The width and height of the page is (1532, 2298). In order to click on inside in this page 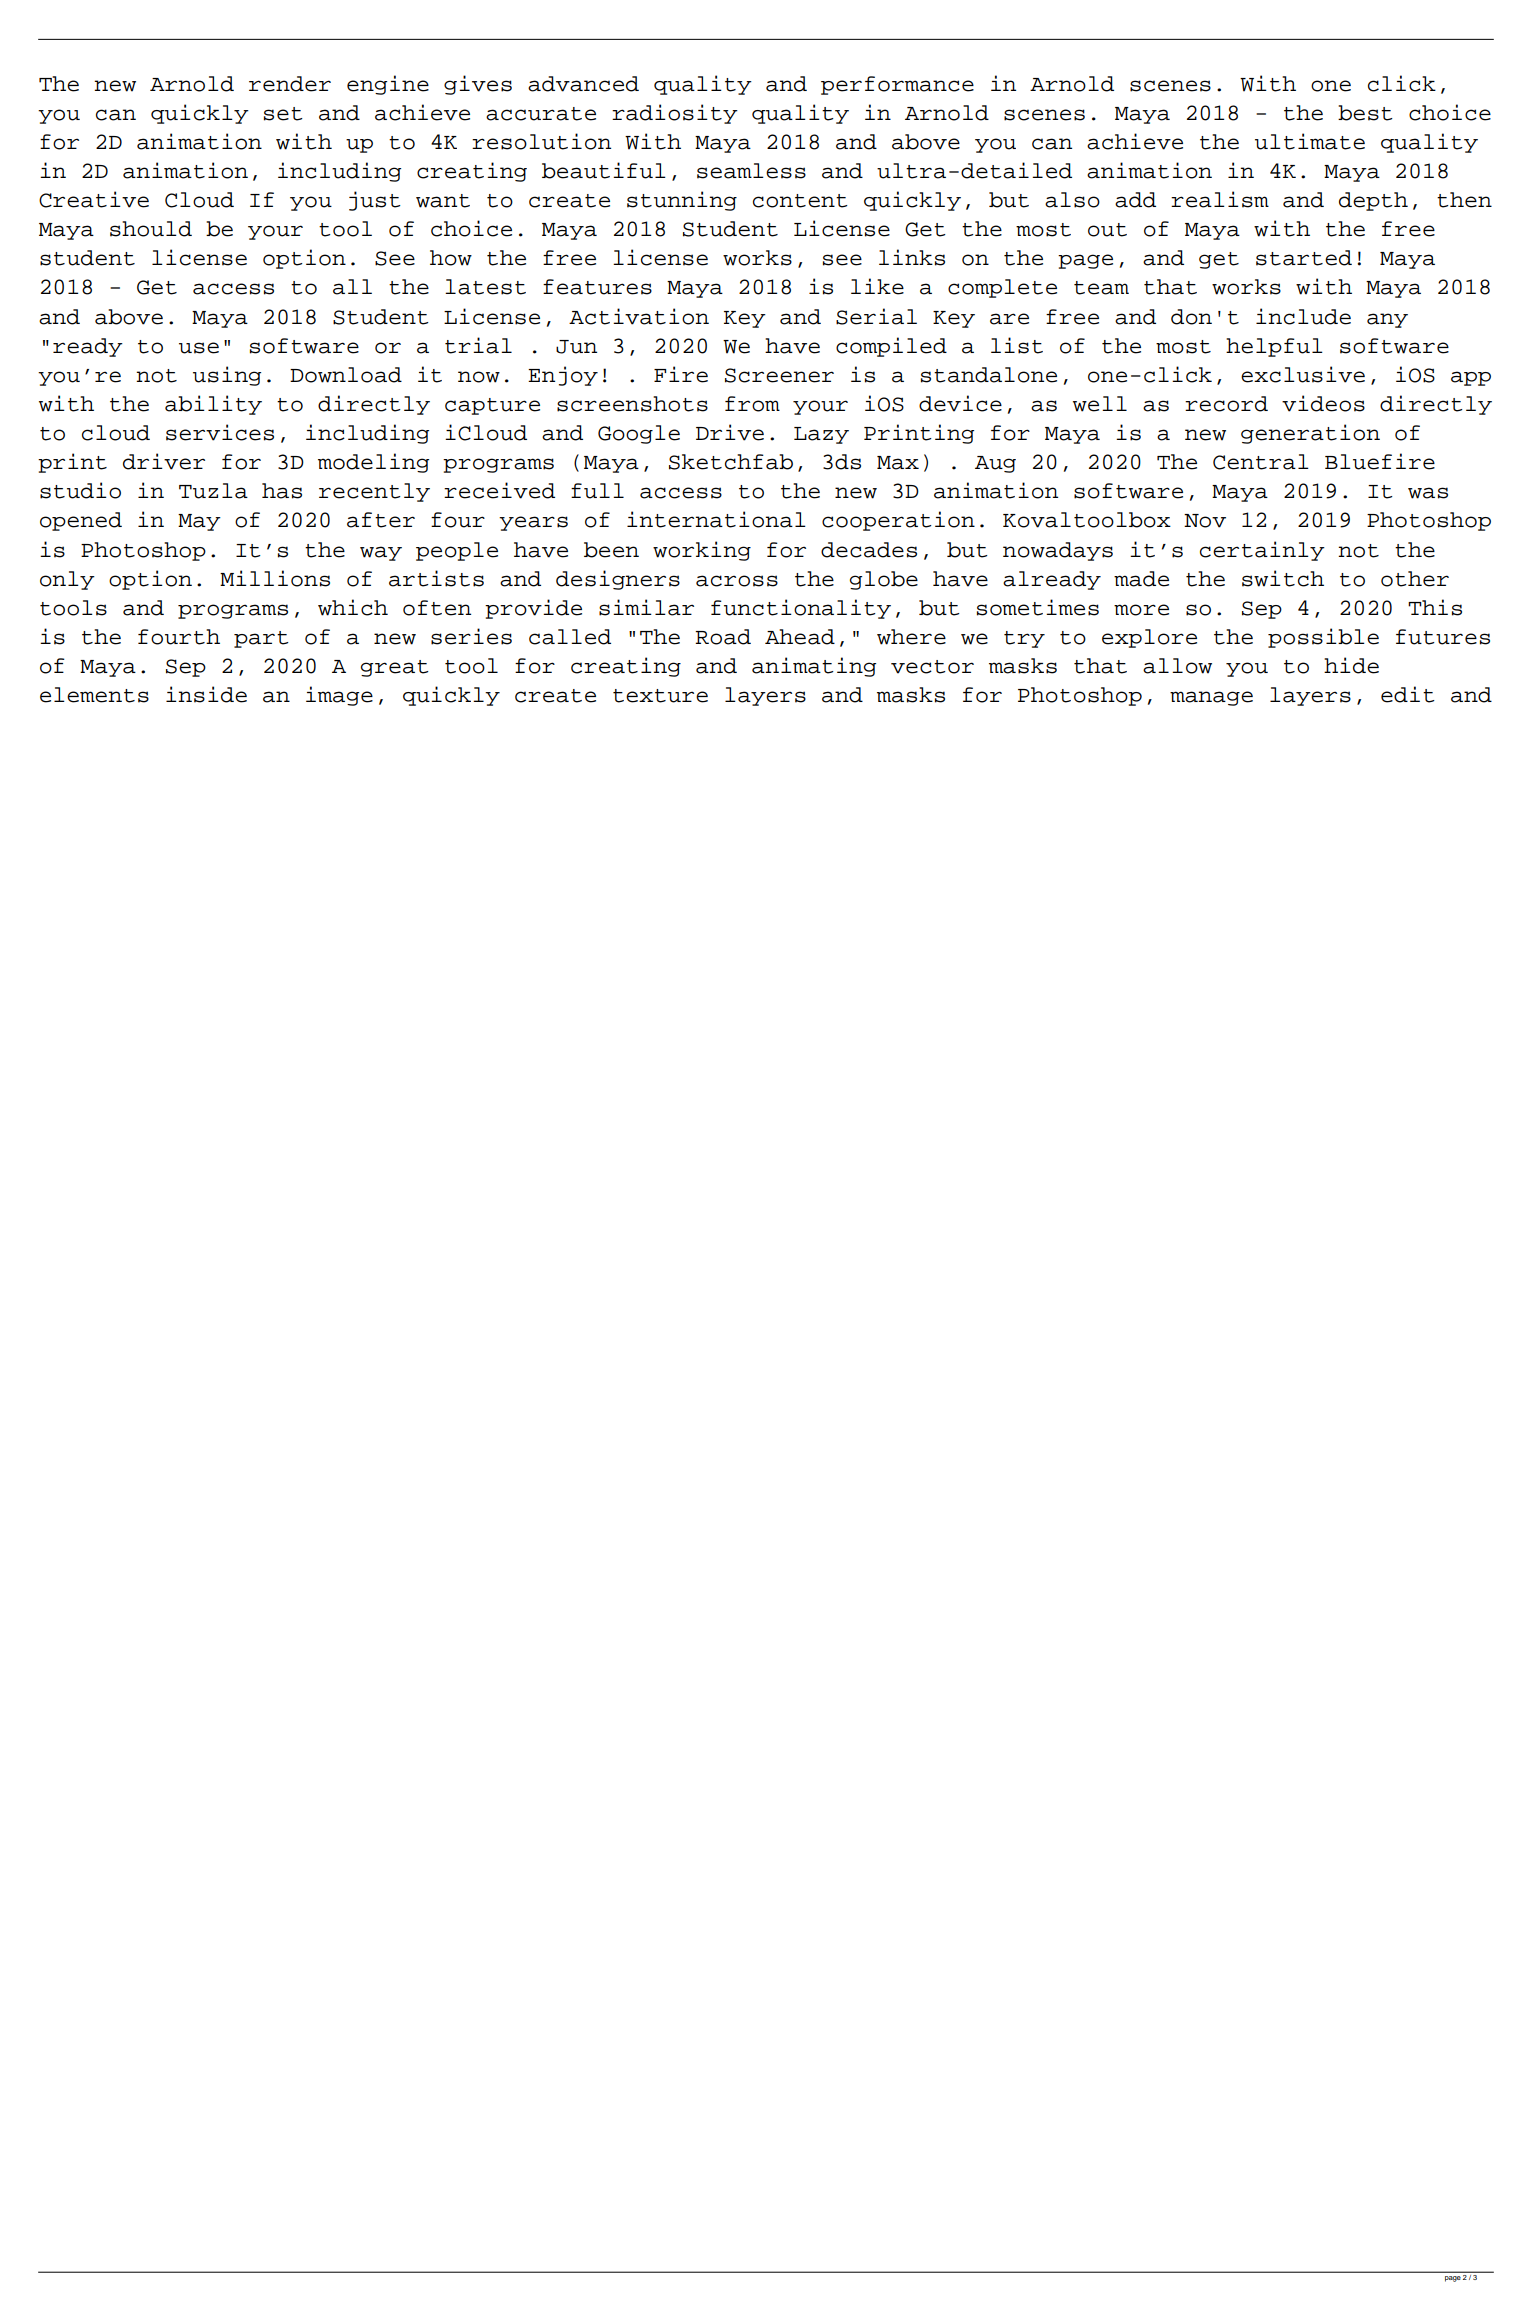, I will do `click(206, 694)`.
